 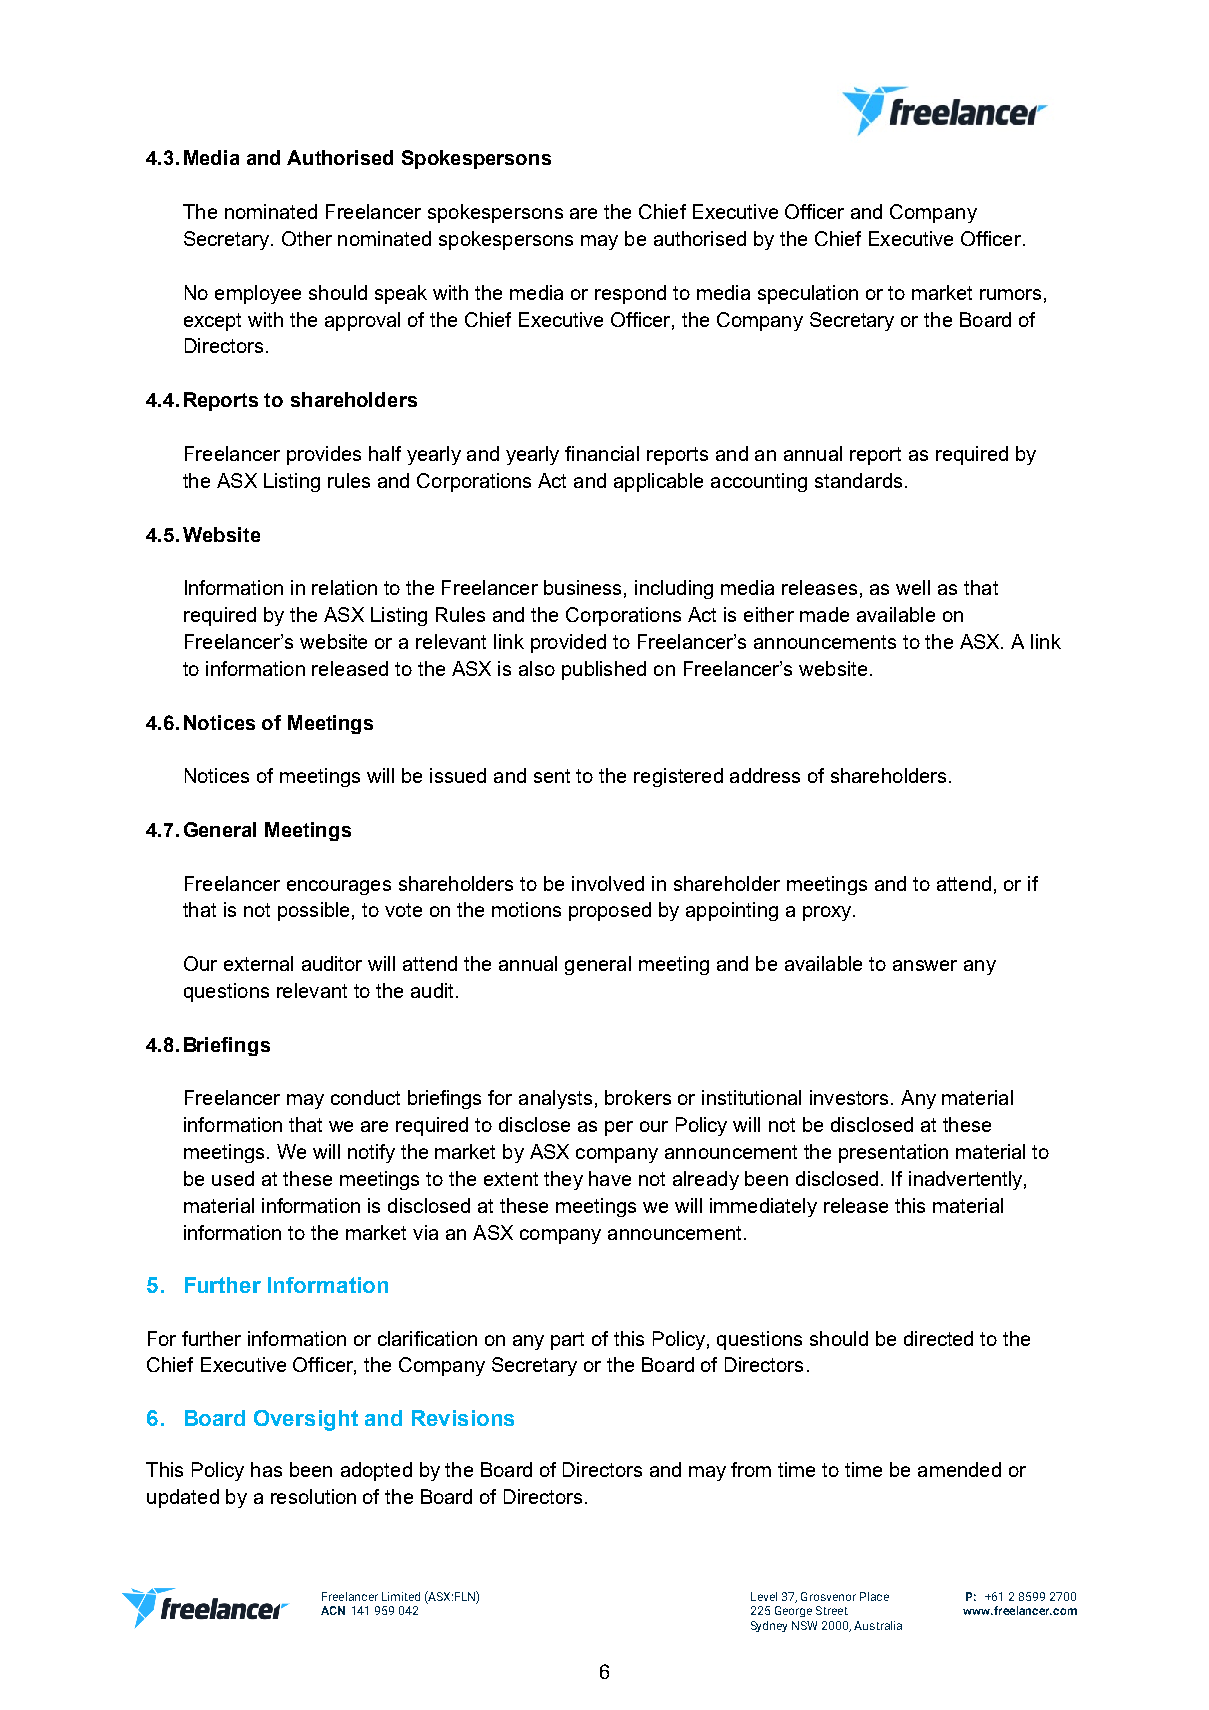 What do you see at coordinates (610, 1178) in the screenshot?
I see `have` at bounding box center [610, 1178].
